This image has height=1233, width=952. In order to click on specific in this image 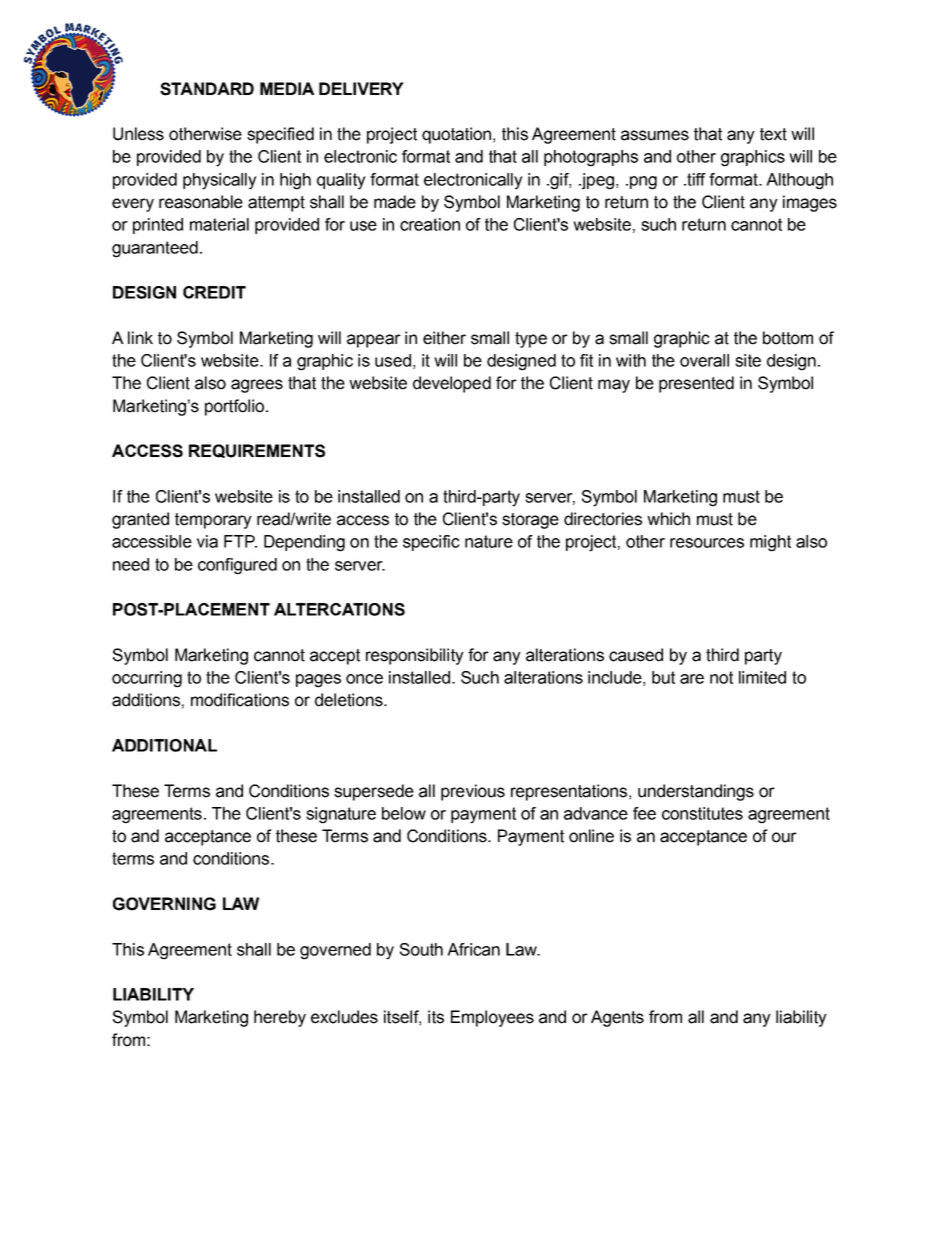, I will do `click(431, 543)`.
